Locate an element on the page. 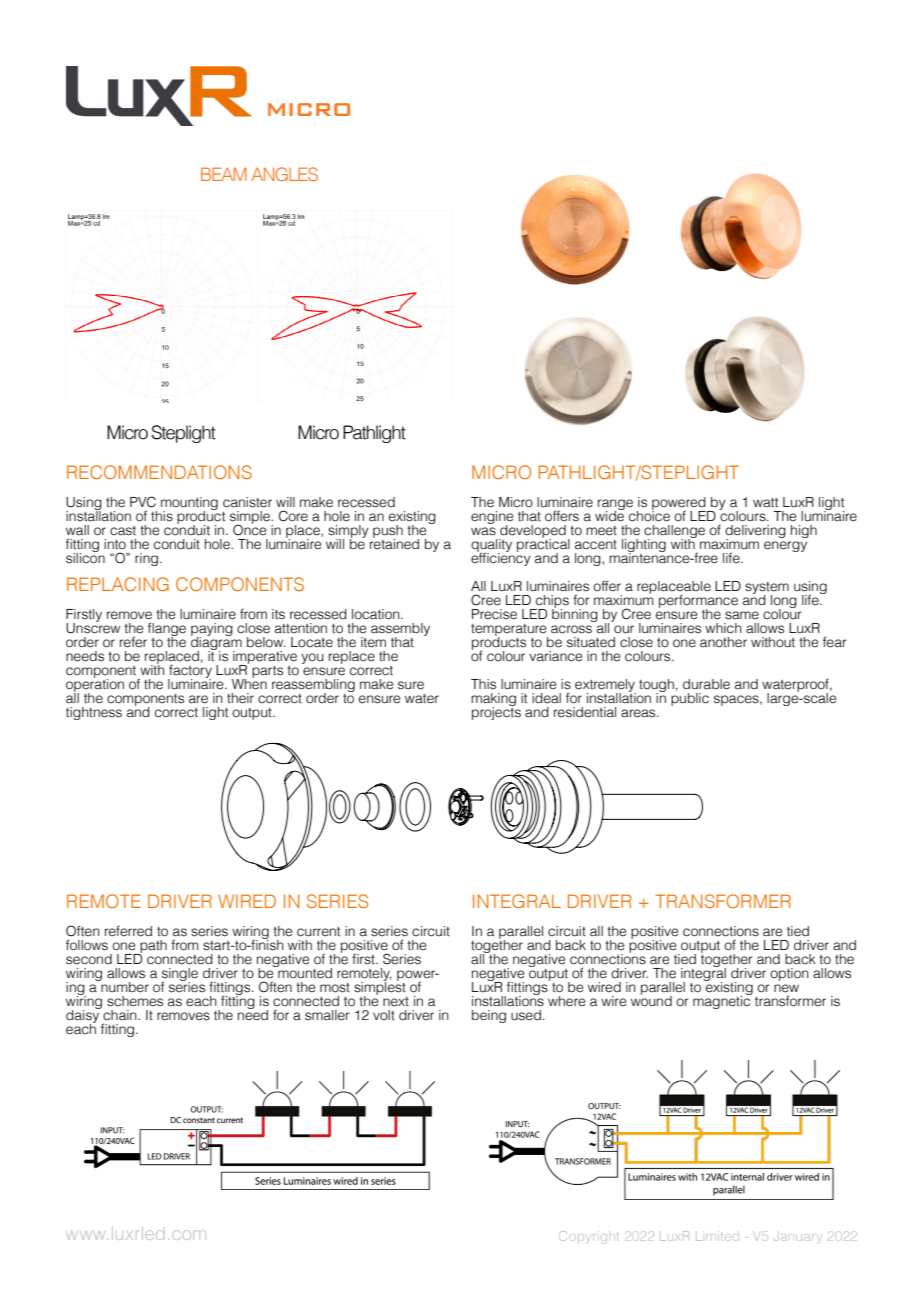 The image size is (924, 1308). chain is located at coordinates (121, 1015).
